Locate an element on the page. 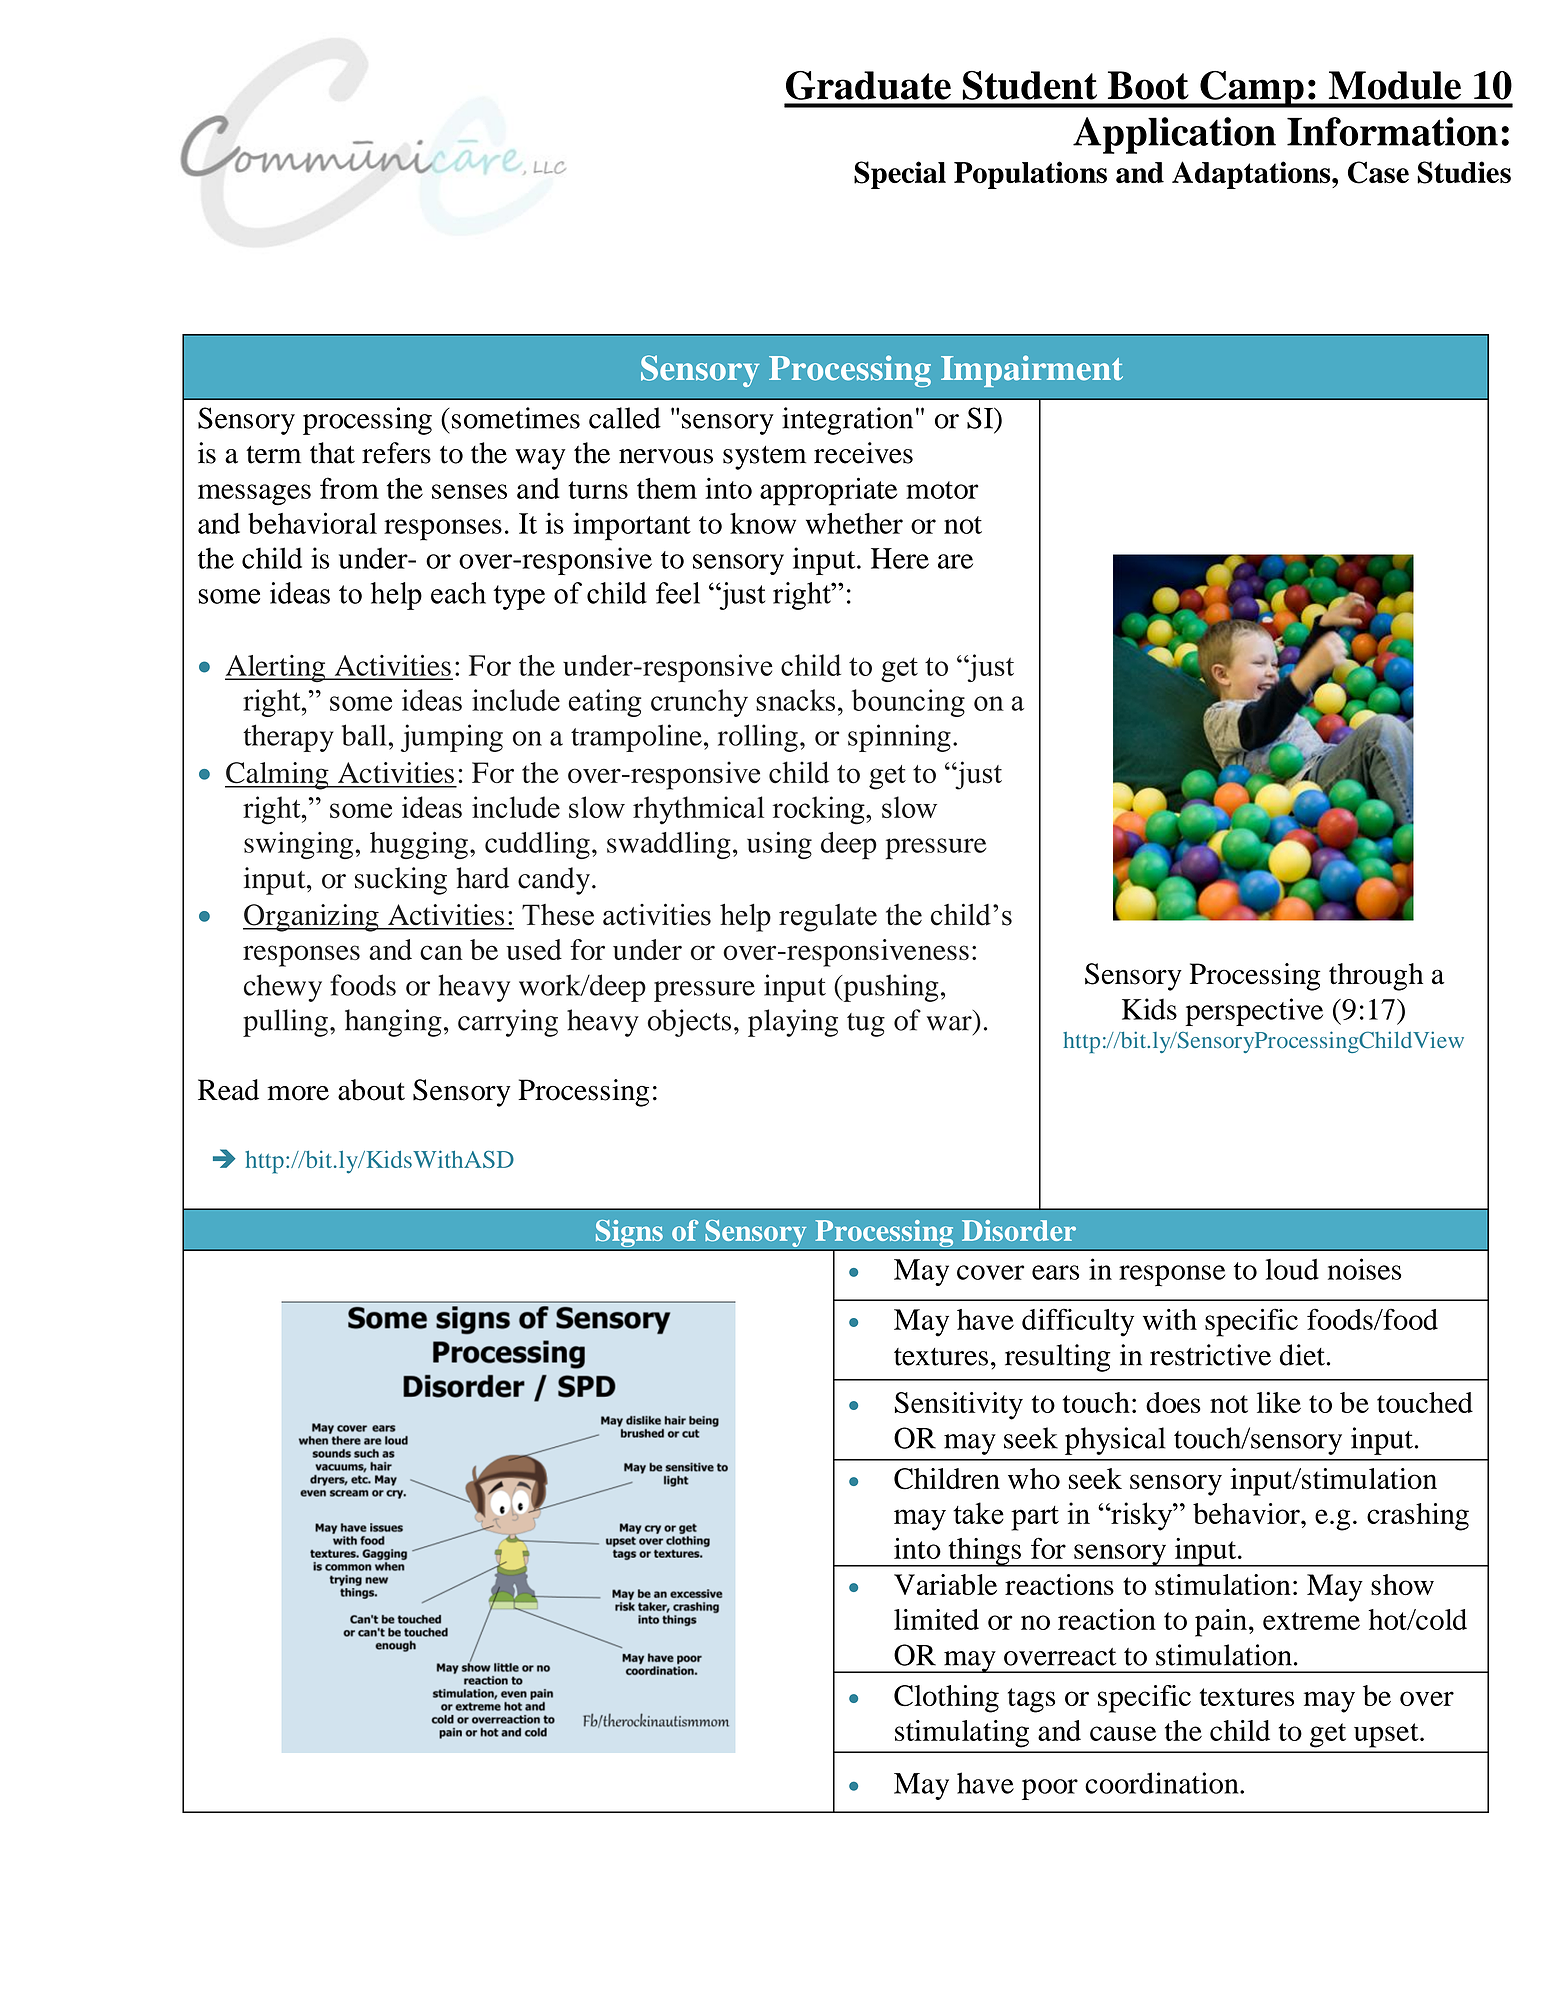 The image size is (1553, 2009). Clothing is located at coordinates (946, 1699).
